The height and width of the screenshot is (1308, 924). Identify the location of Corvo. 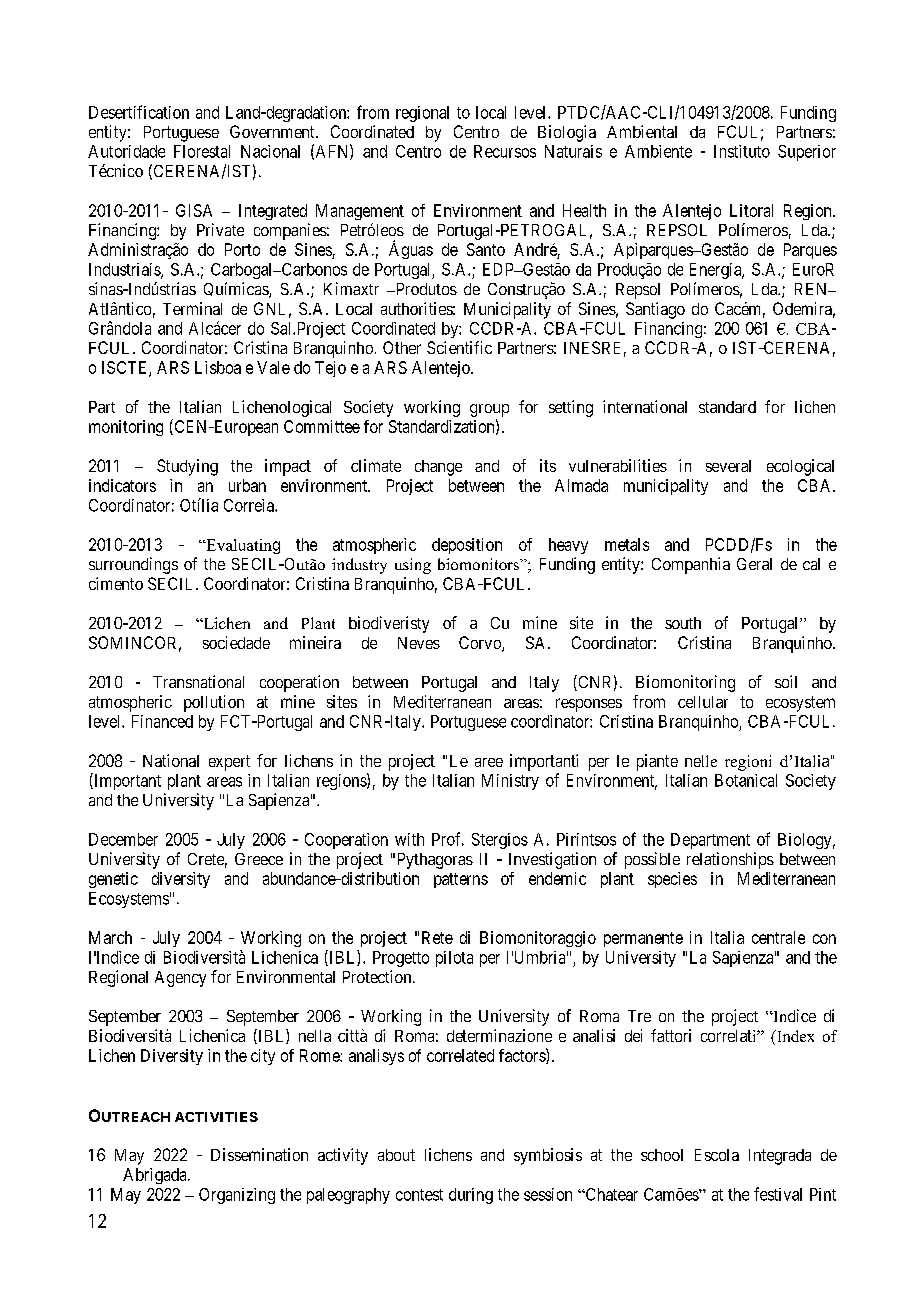
(481, 644).
